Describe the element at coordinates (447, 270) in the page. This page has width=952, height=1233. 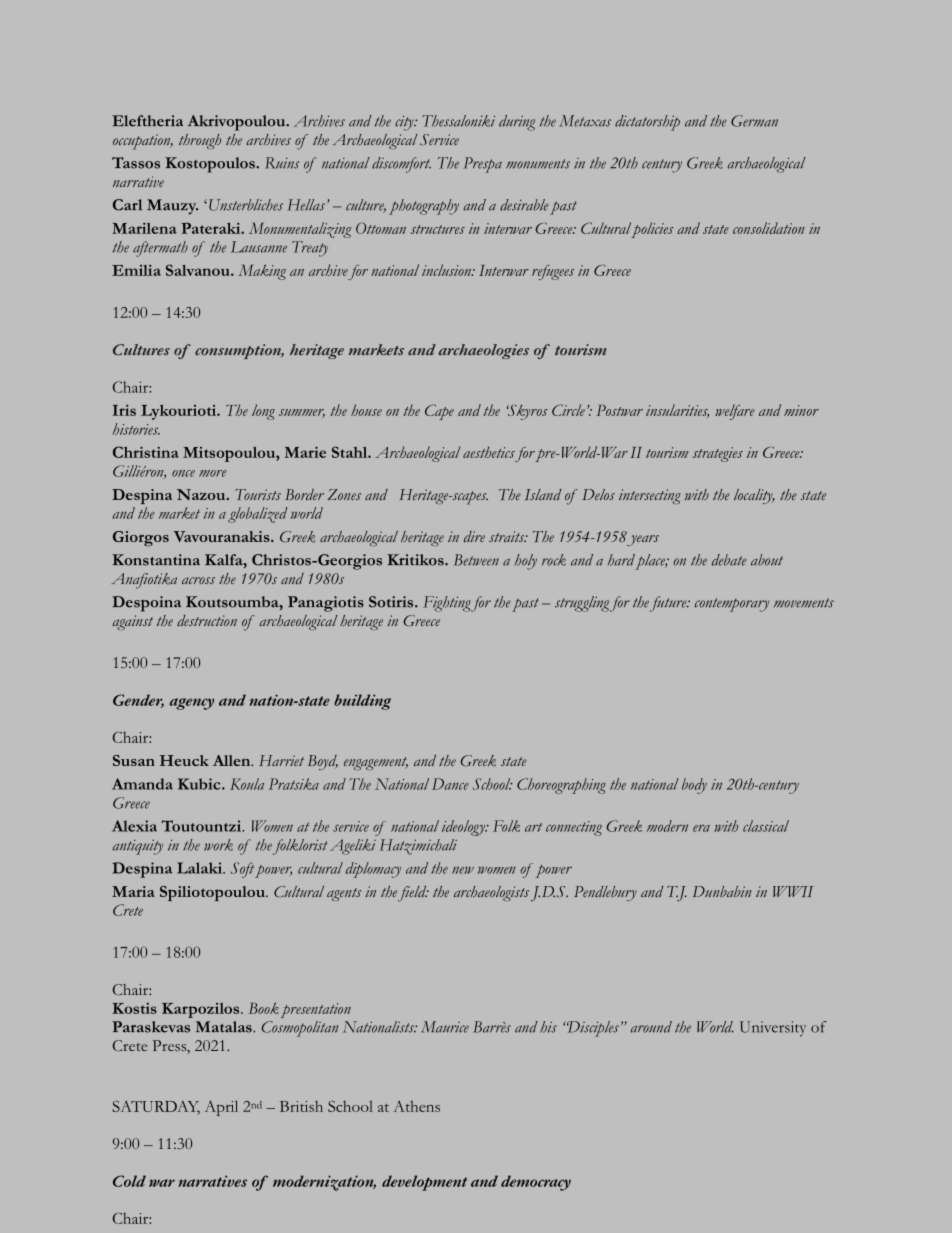
I see `inclusion` at that location.
